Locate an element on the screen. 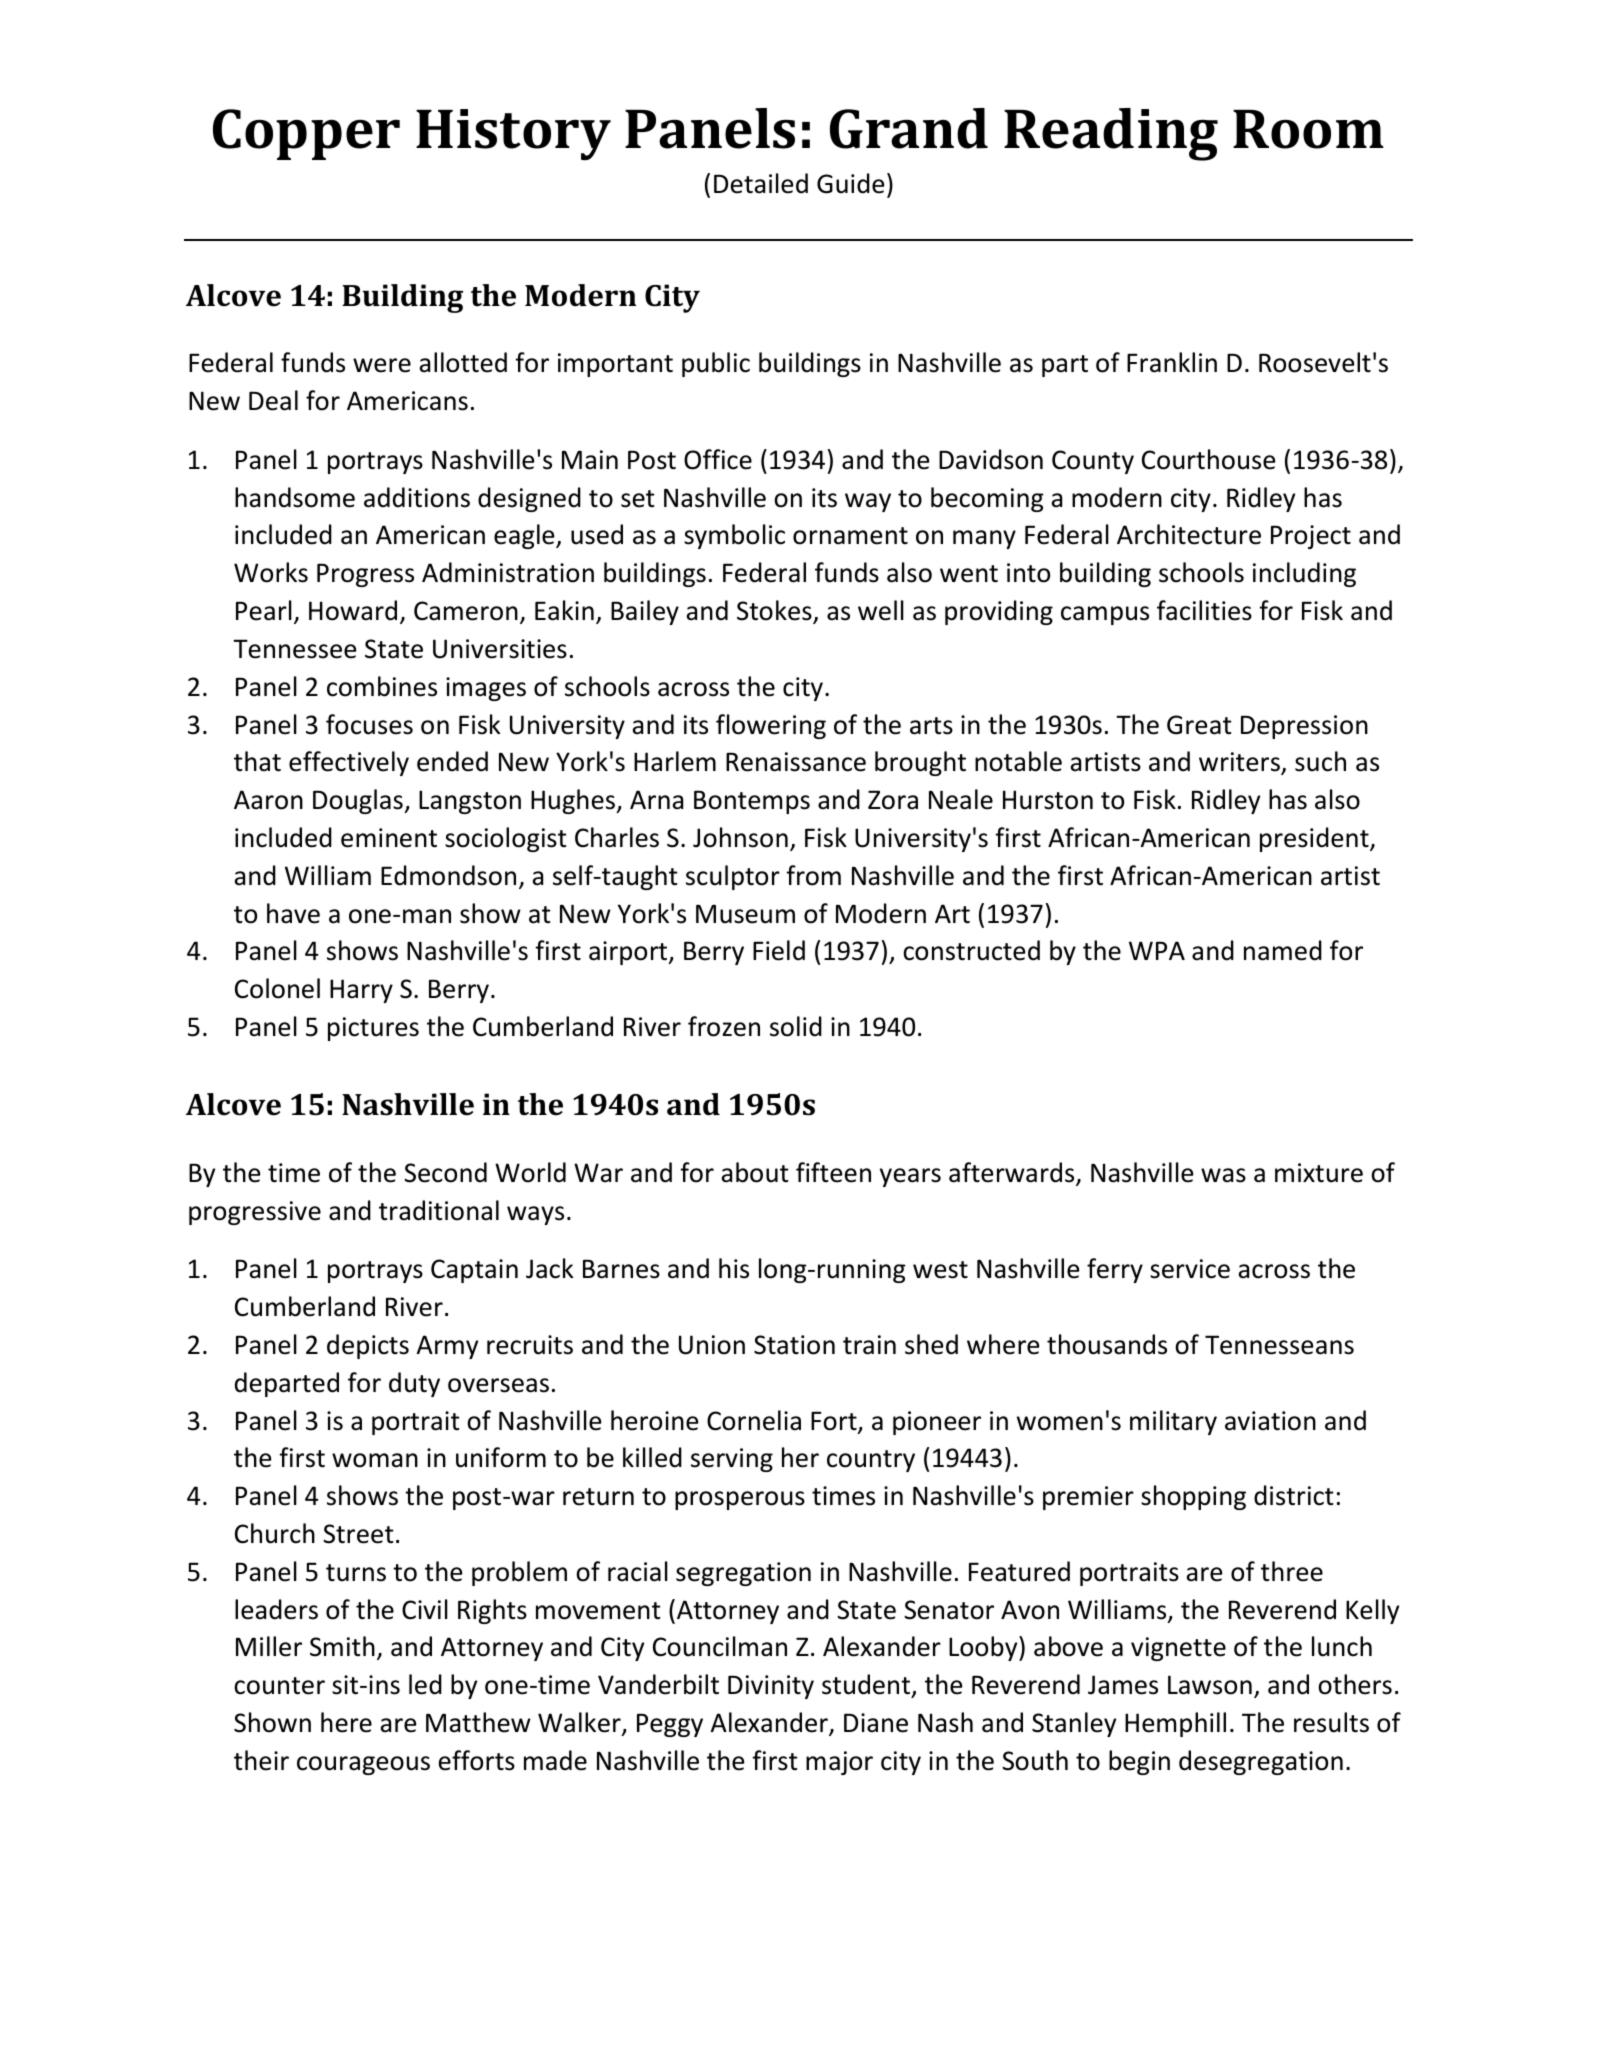 The height and width of the screenshot is (2067, 1597). traditional is located at coordinates (439, 1210).
